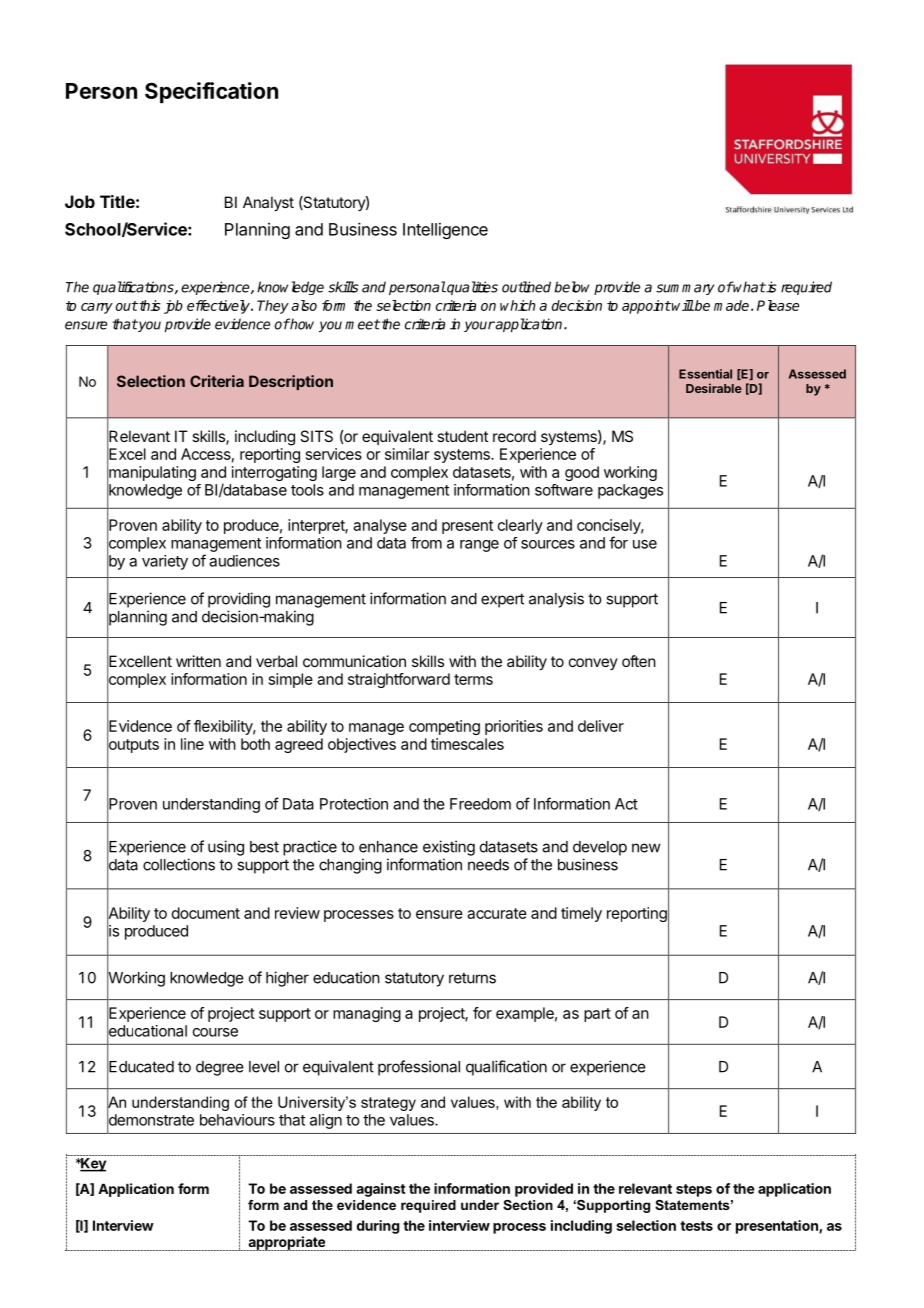 The image size is (924, 1308). What do you see at coordinates (399, 680) in the screenshot?
I see `straightforward` at bounding box center [399, 680].
